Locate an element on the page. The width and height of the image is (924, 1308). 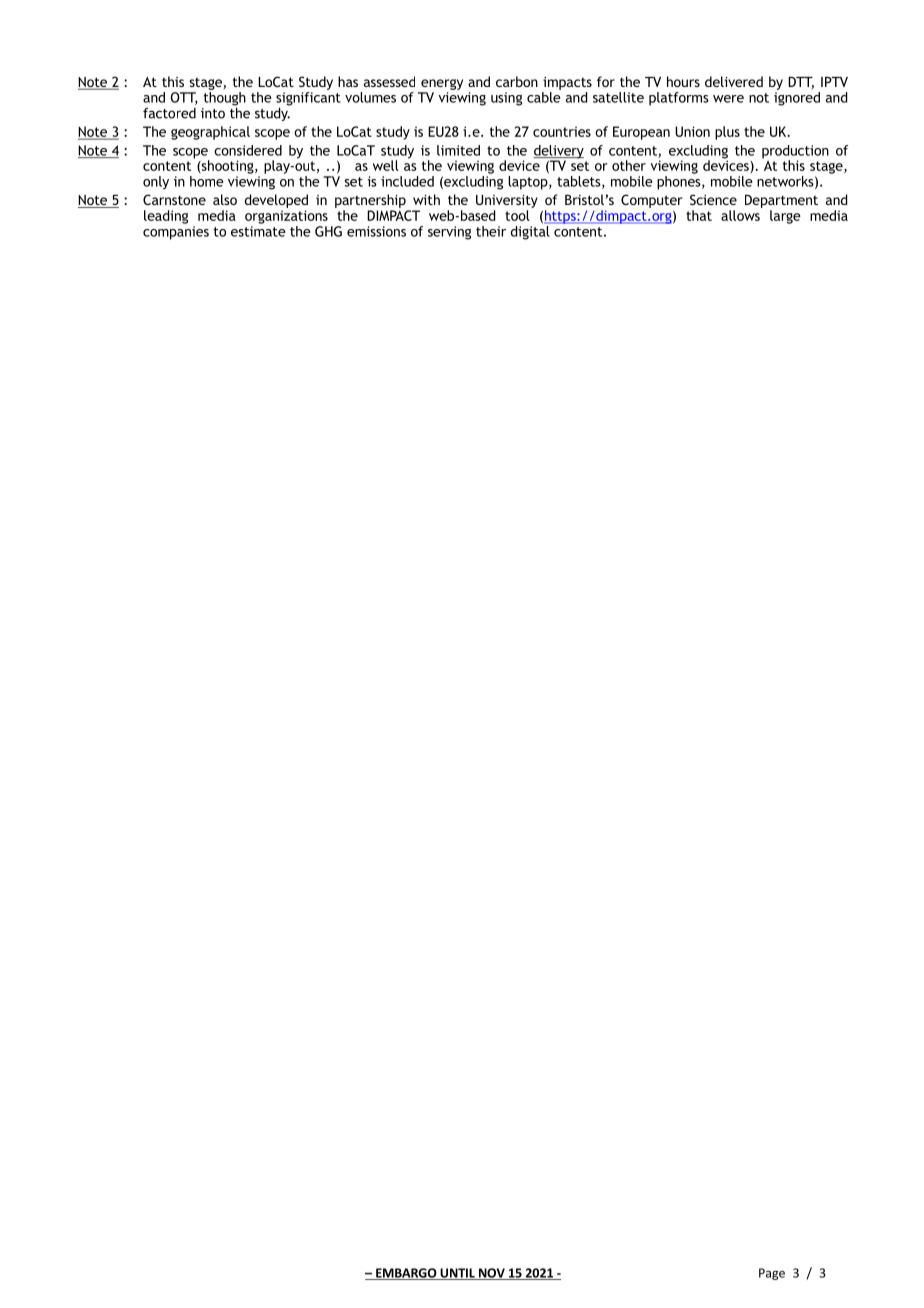
estimate is located at coordinates (258, 231).
